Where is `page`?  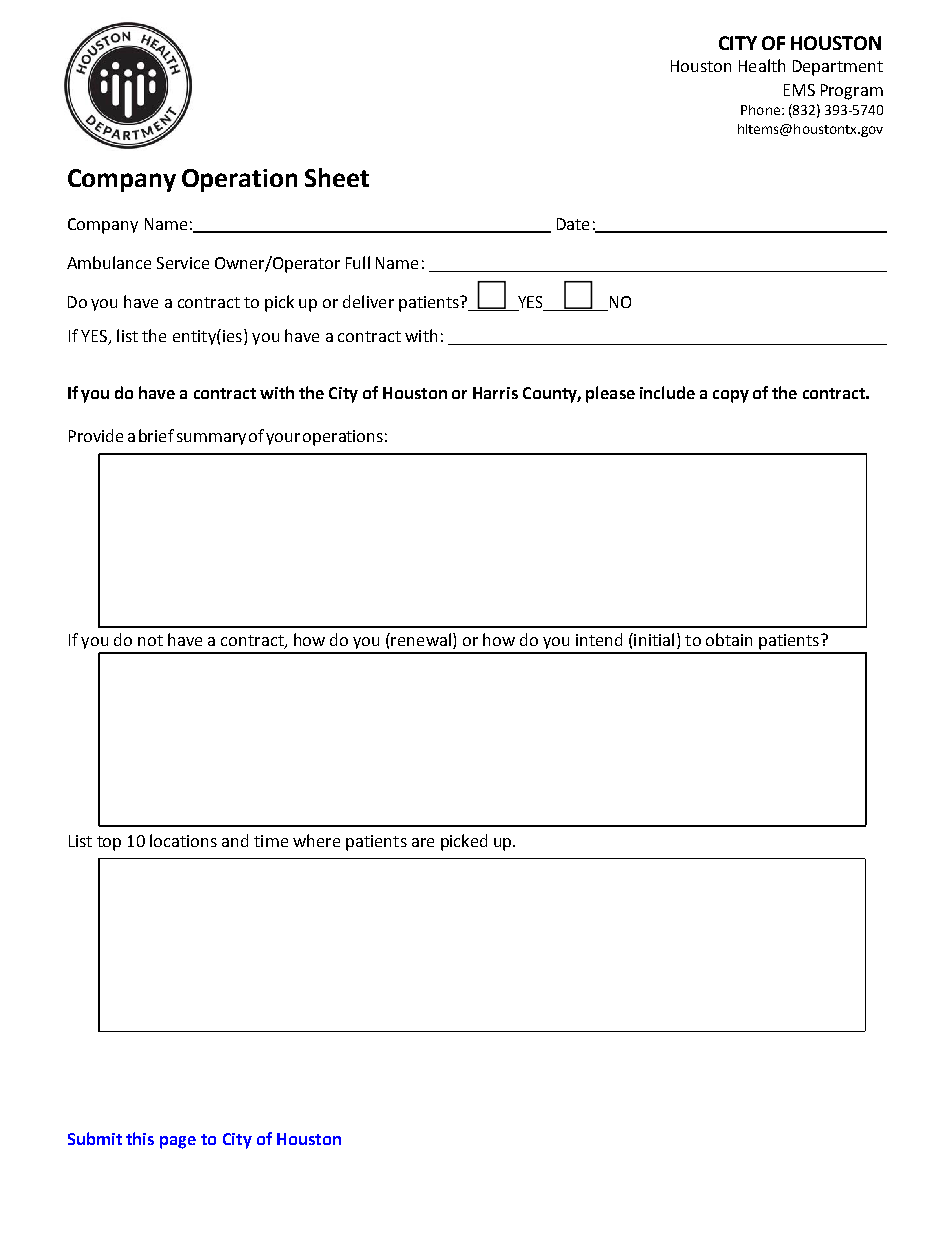
page is located at coordinates (178, 1142).
